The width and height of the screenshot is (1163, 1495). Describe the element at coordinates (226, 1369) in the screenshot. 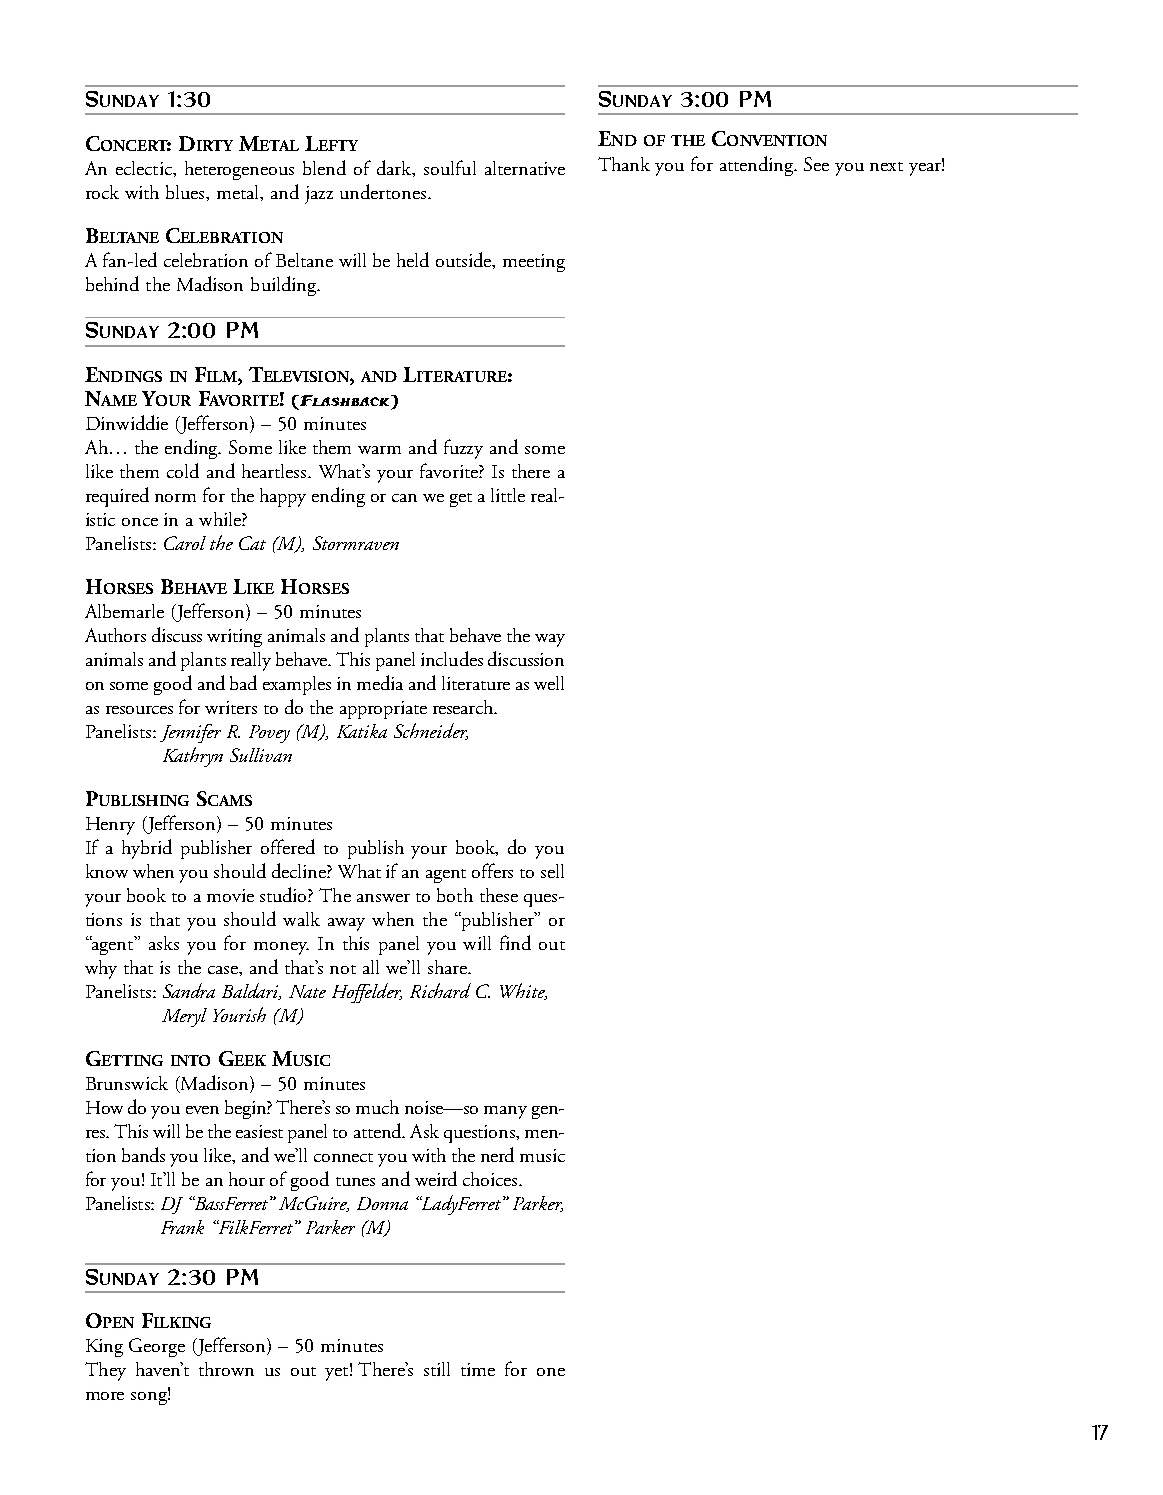

I see `thrown` at that location.
